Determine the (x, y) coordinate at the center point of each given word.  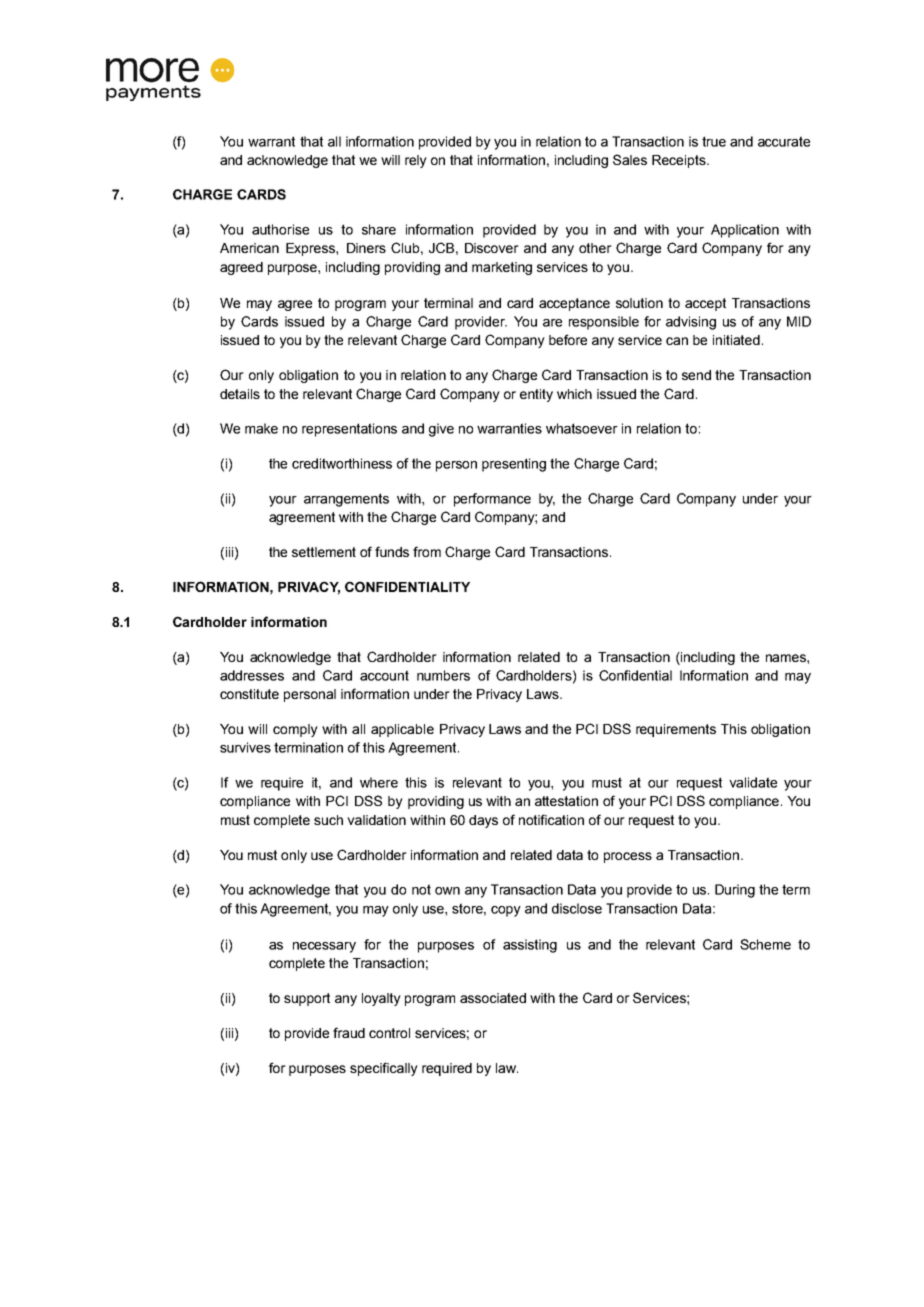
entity (536, 395)
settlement (324, 552)
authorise (280, 229)
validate (753, 782)
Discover (492, 248)
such (328, 820)
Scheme (765, 944)
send (696, 375)
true (714, 141)
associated (493, 998)
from (427, 551)
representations (349, 430)
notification (551, 819)
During (735, 891)
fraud (349, 1032)
